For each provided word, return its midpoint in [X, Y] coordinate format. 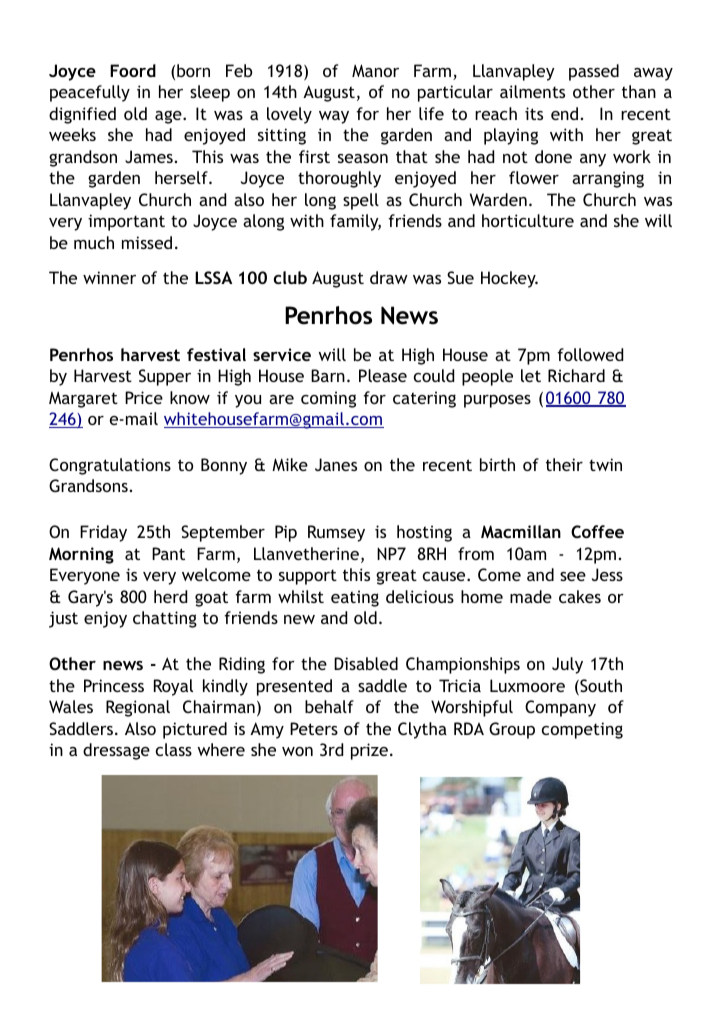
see [573, 576]
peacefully [90, 93]
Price [144, 397]
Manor [375, 70]
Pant [168, 553]
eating [355, 598]
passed [594, 72]
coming [328, 399]
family [355, 222]
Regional [138, 708]
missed [147, 242]
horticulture [528, 220]
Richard [576, 375]
